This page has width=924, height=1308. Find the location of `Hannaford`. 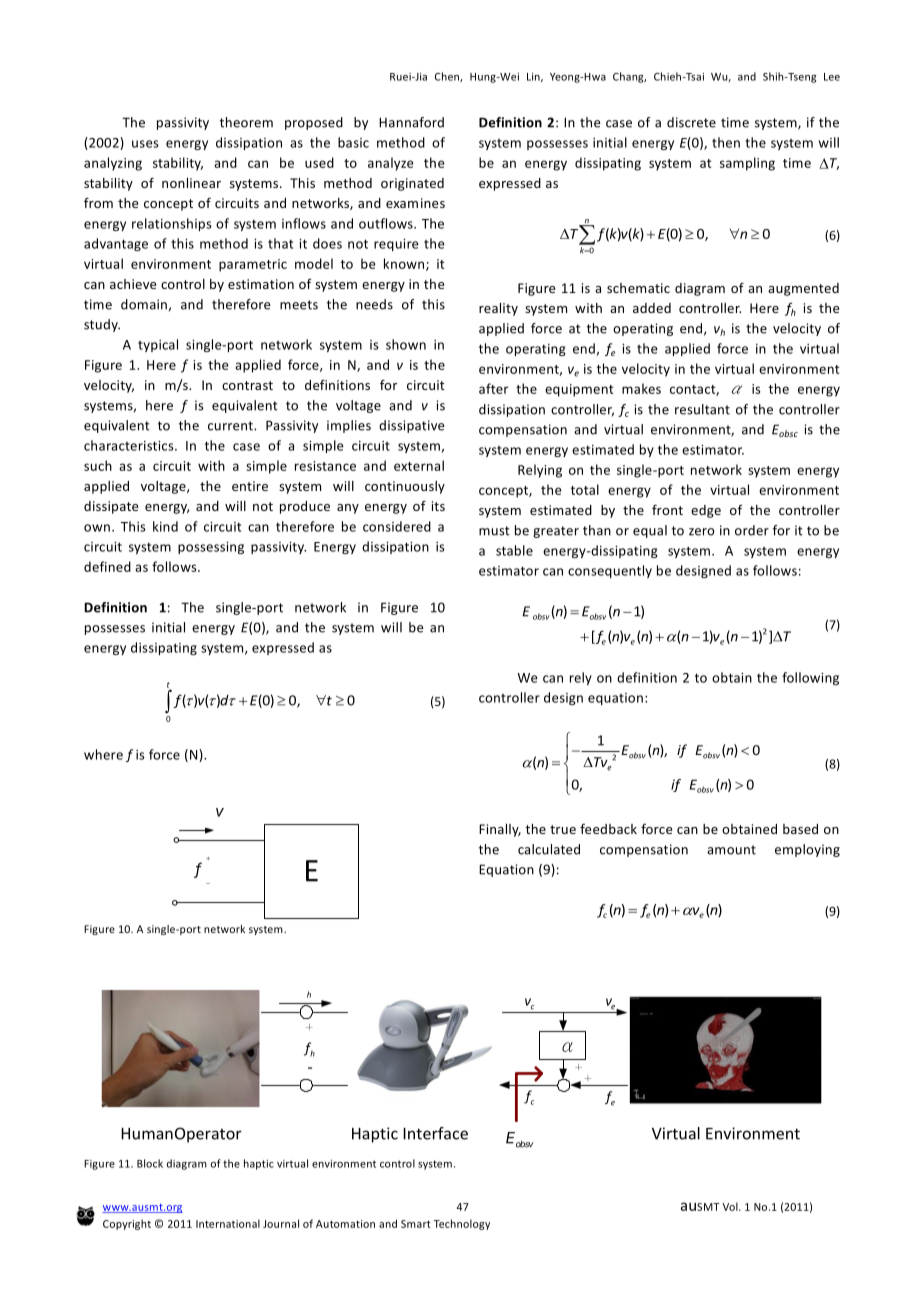

Hannaford is located at coordinates (411, 122).
